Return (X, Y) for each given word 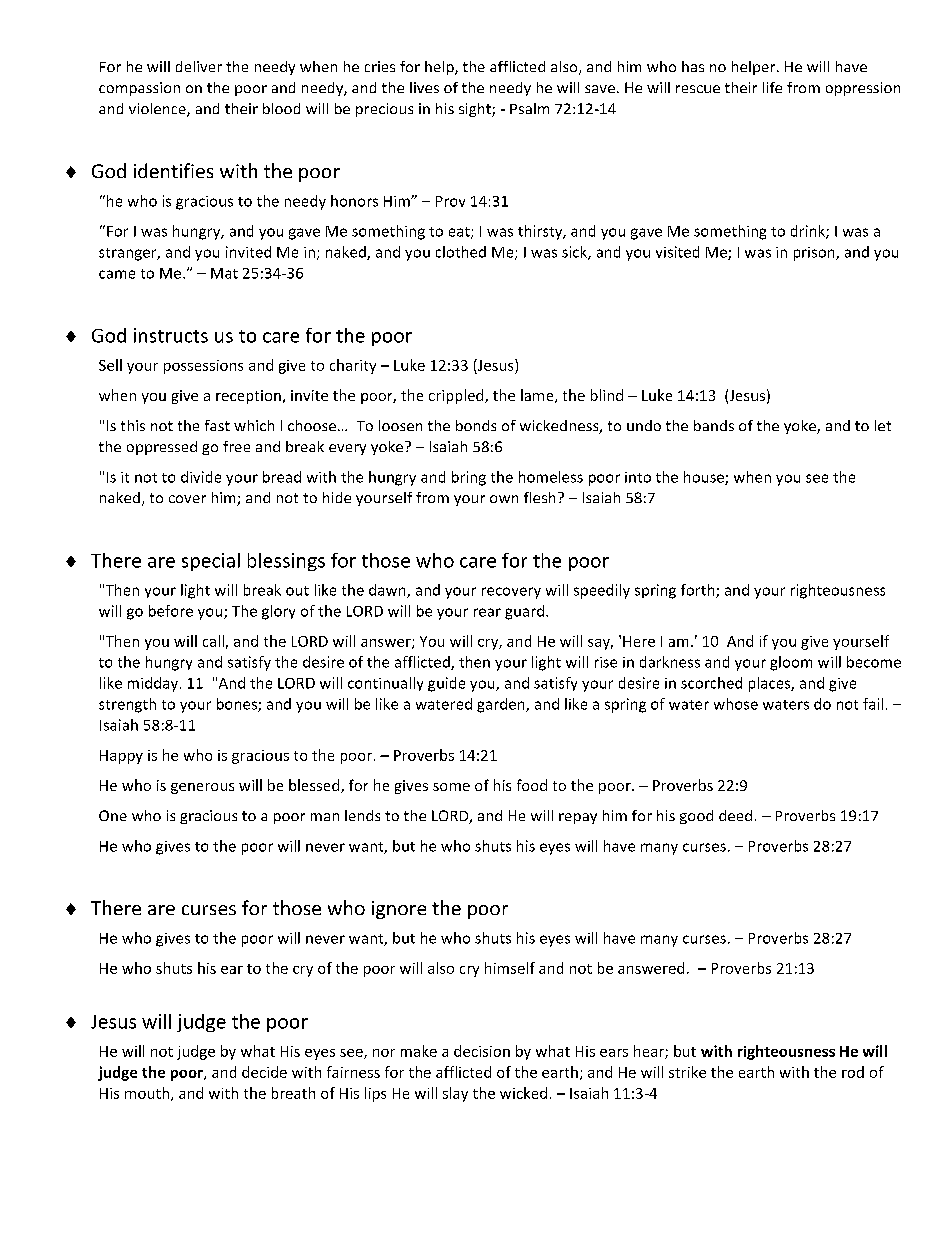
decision (482, 1051)
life (772, 87)
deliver (199, 66)
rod (853, 1072)
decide (264, 1072)
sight (476, 110)
